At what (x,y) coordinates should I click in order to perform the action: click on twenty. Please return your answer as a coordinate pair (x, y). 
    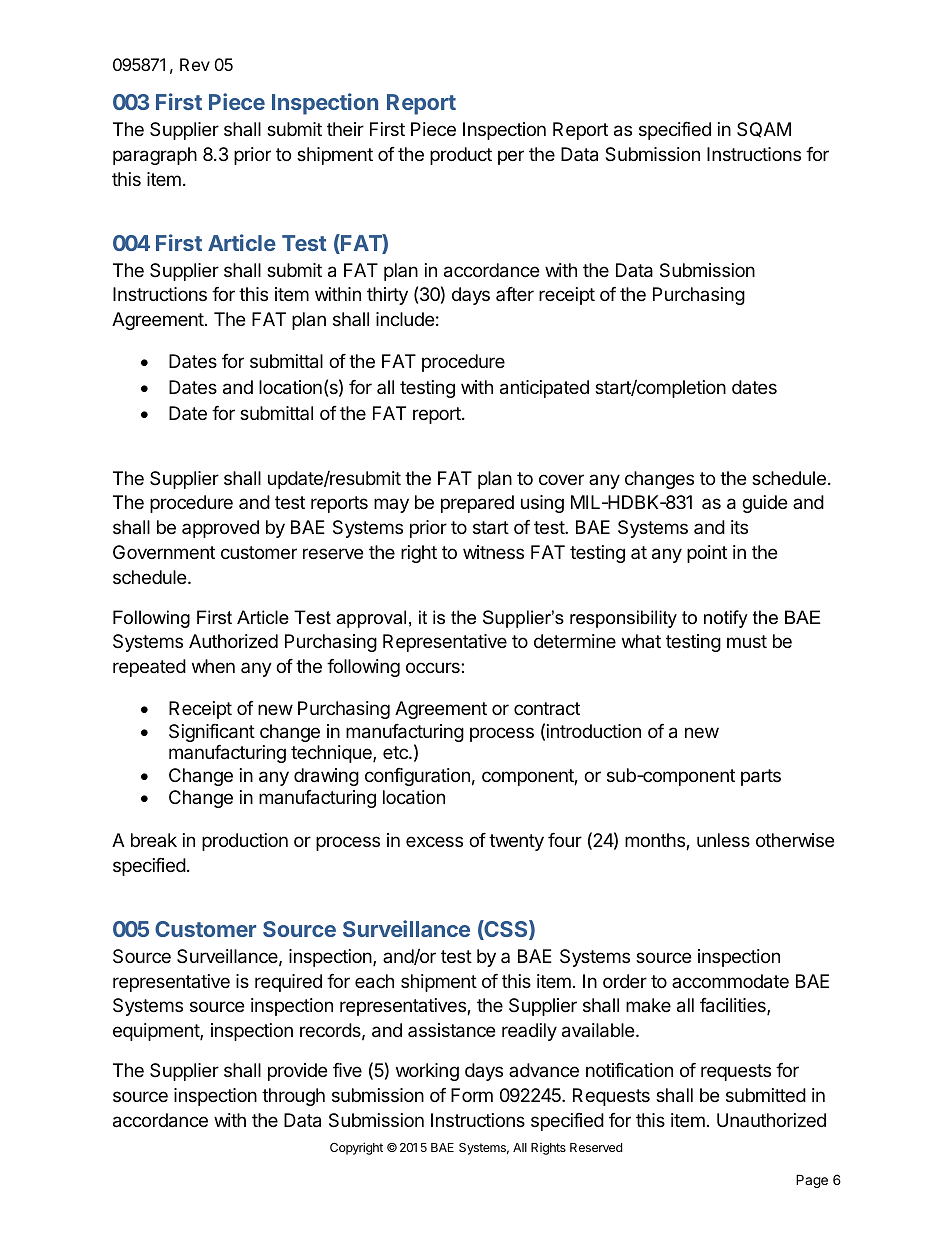
    Looking at the image, I should click on (516, 842).
